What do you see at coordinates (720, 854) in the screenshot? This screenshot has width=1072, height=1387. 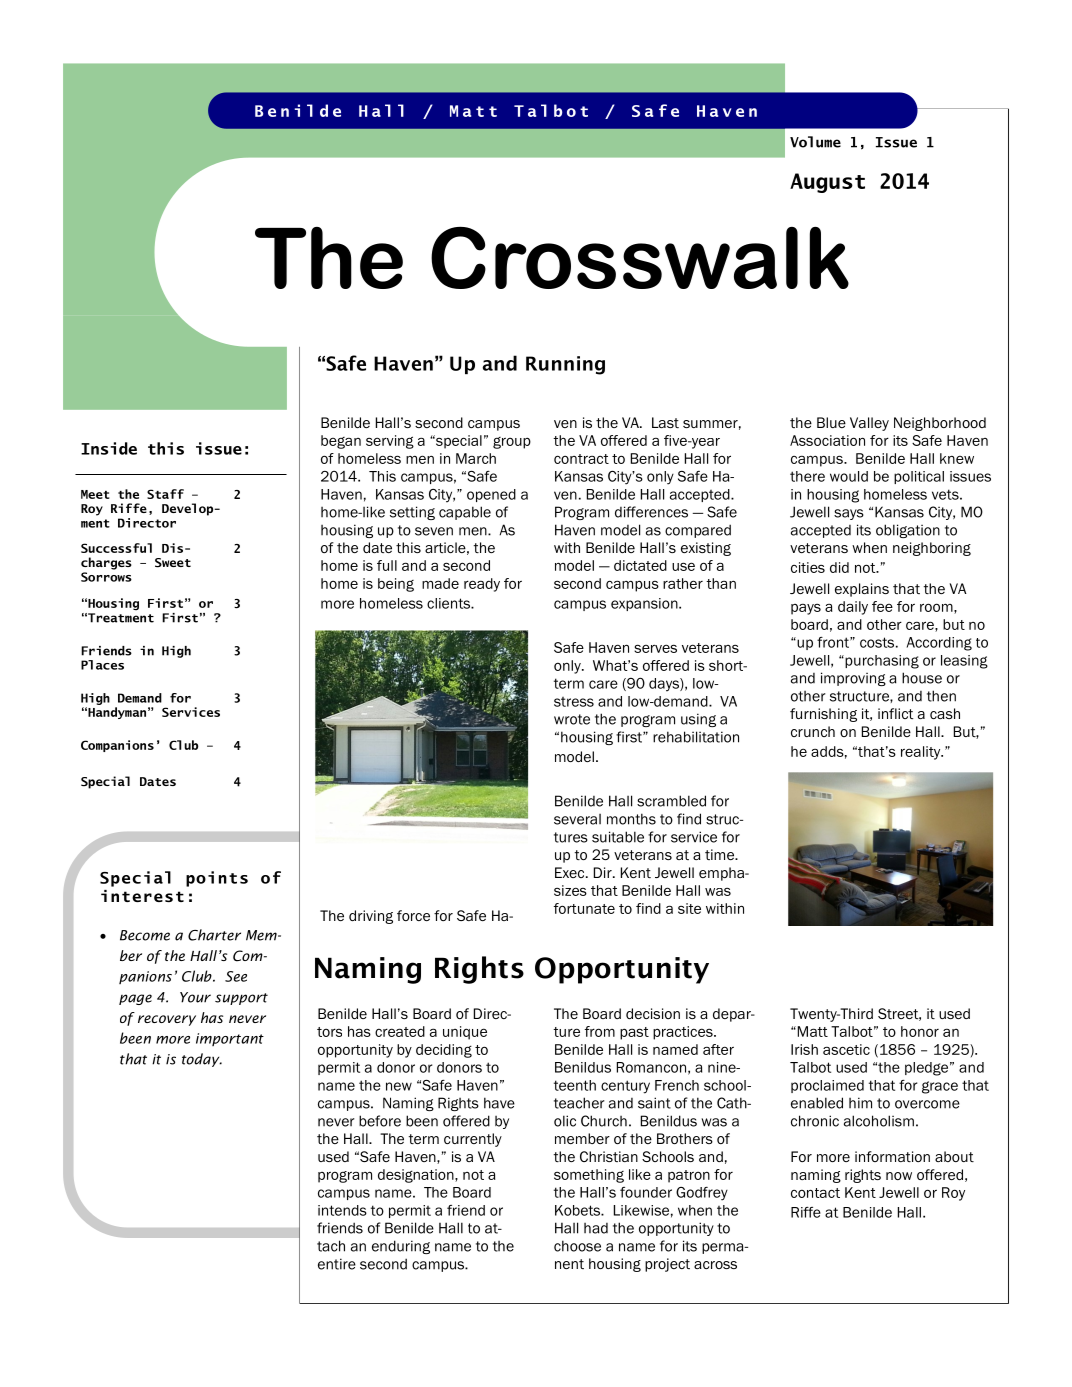 I see `time` at bounding box center [720, 854].
